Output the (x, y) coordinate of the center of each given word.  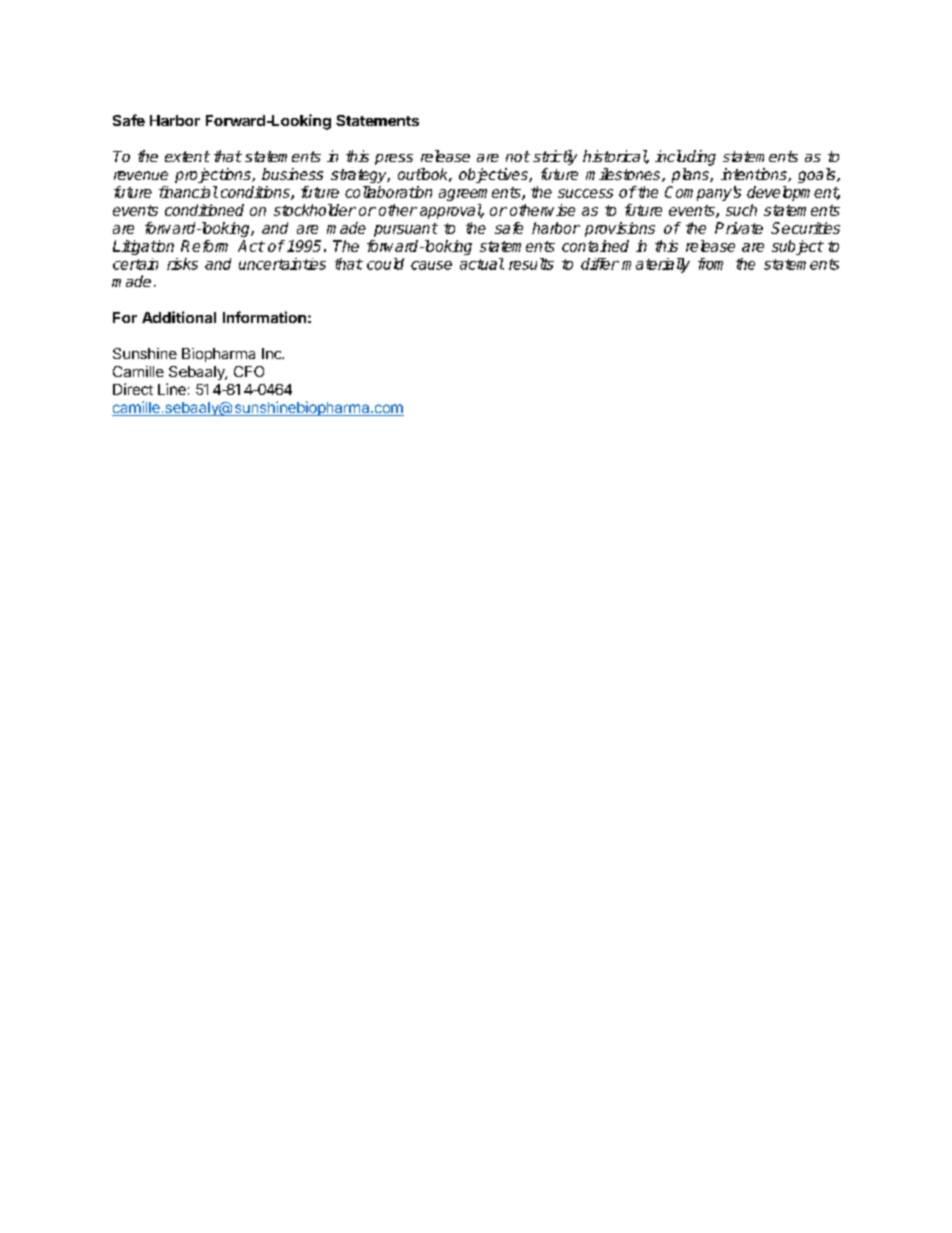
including (685, 158)
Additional (179, 317)
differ (600, 264)
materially (656, 265)
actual (482, 264)
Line (172, 389)
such (741, 210)
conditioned (204, 210)
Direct (133, 389)
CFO (249, 371)
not (518, 156)
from (710, 264)
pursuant (406, 230)
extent (187, 156)
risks (182, 264)
